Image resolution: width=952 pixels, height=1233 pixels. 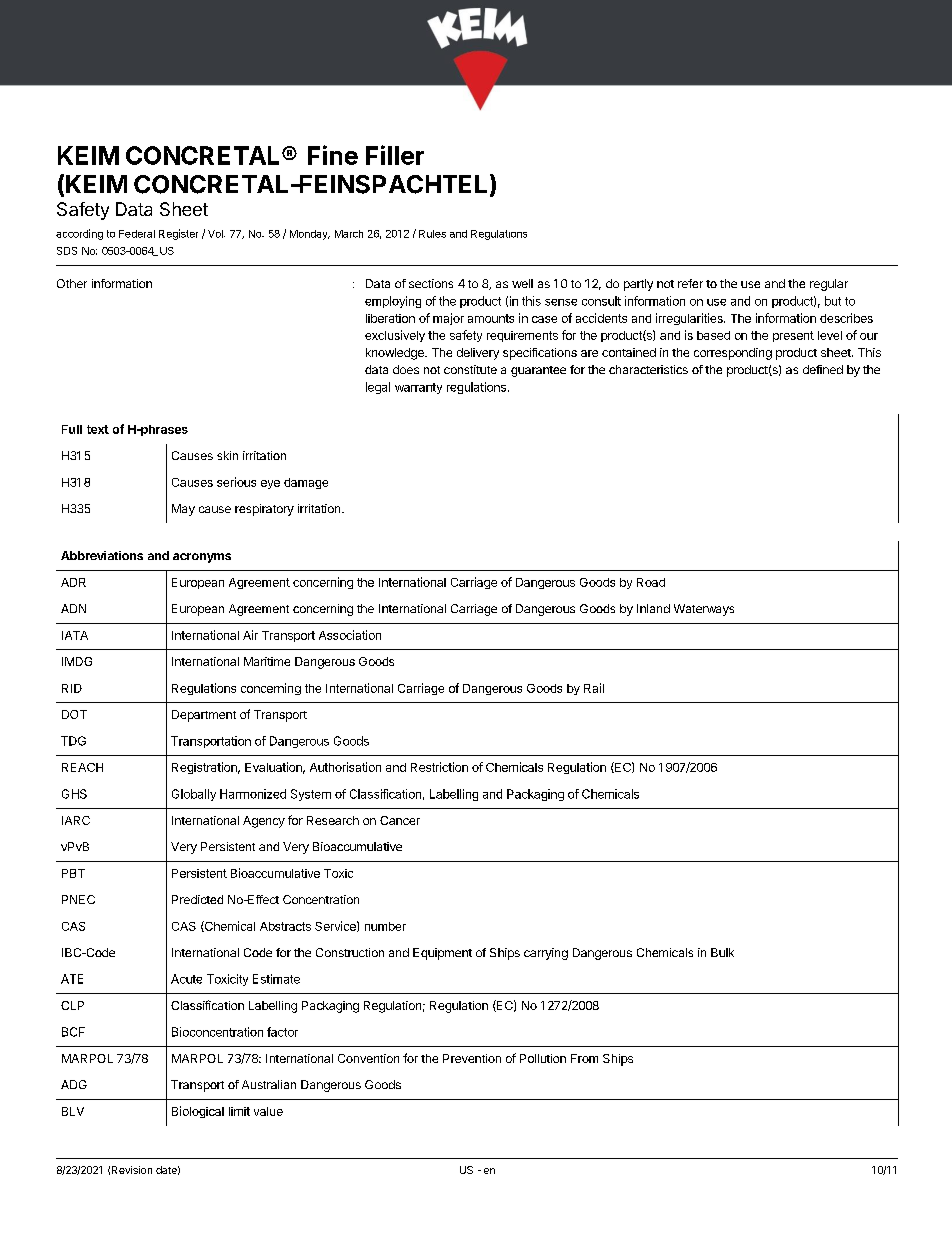 I want to click on constitute, so click(x=470, y=369).
